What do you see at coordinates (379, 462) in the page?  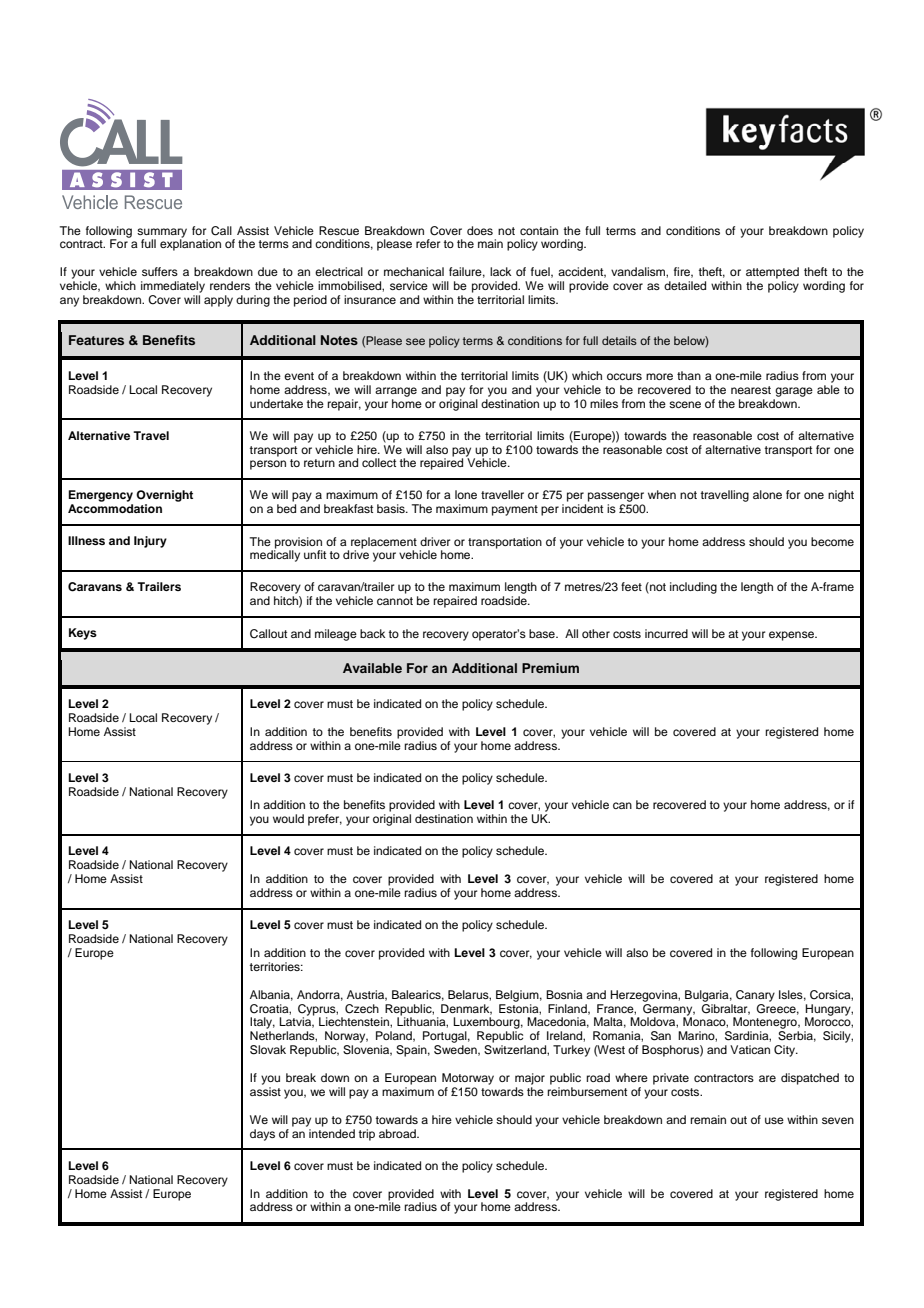 I see `collect` at bounding box center [379, 462].
